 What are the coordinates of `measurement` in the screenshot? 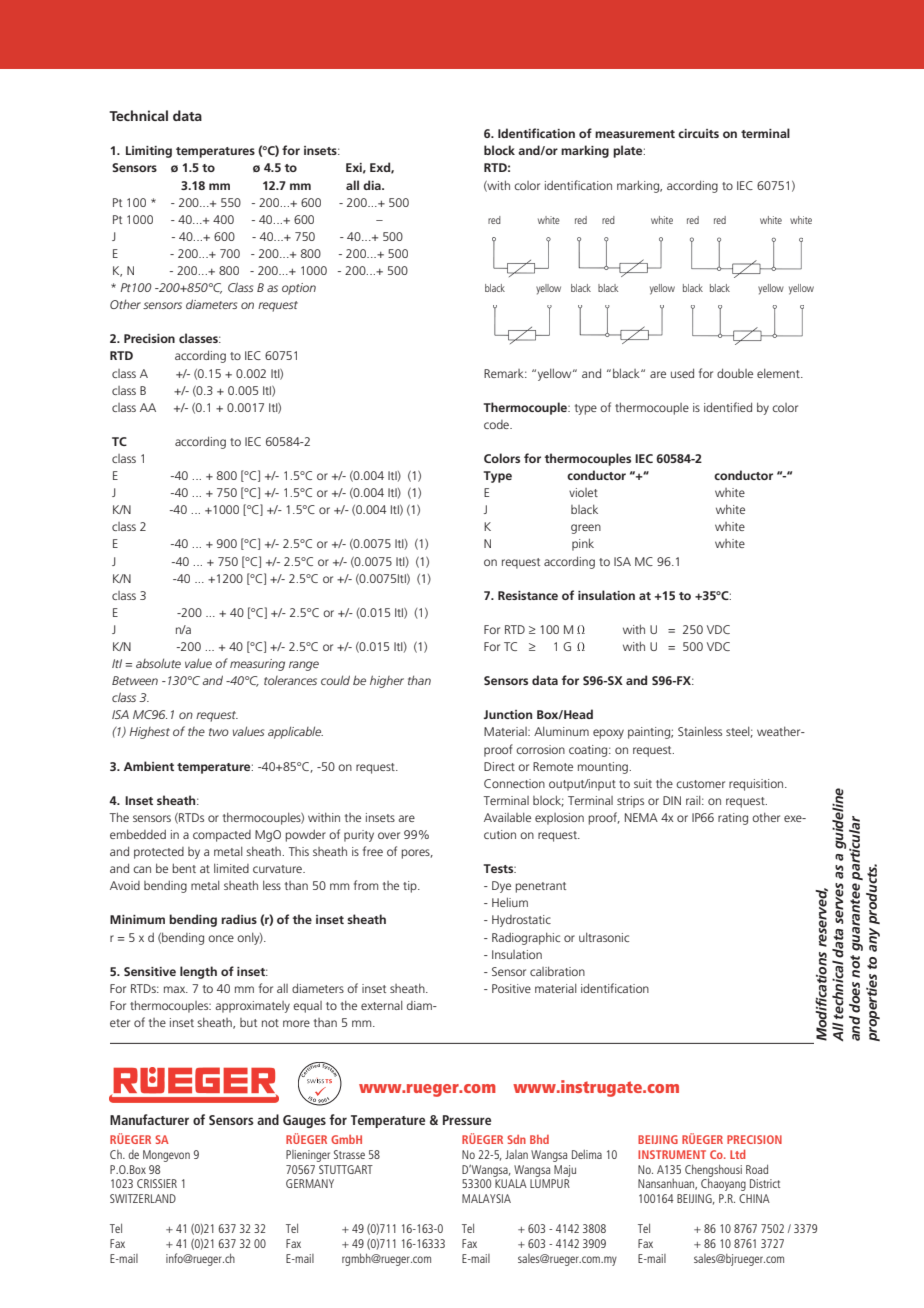 It's located at (635, 134).
